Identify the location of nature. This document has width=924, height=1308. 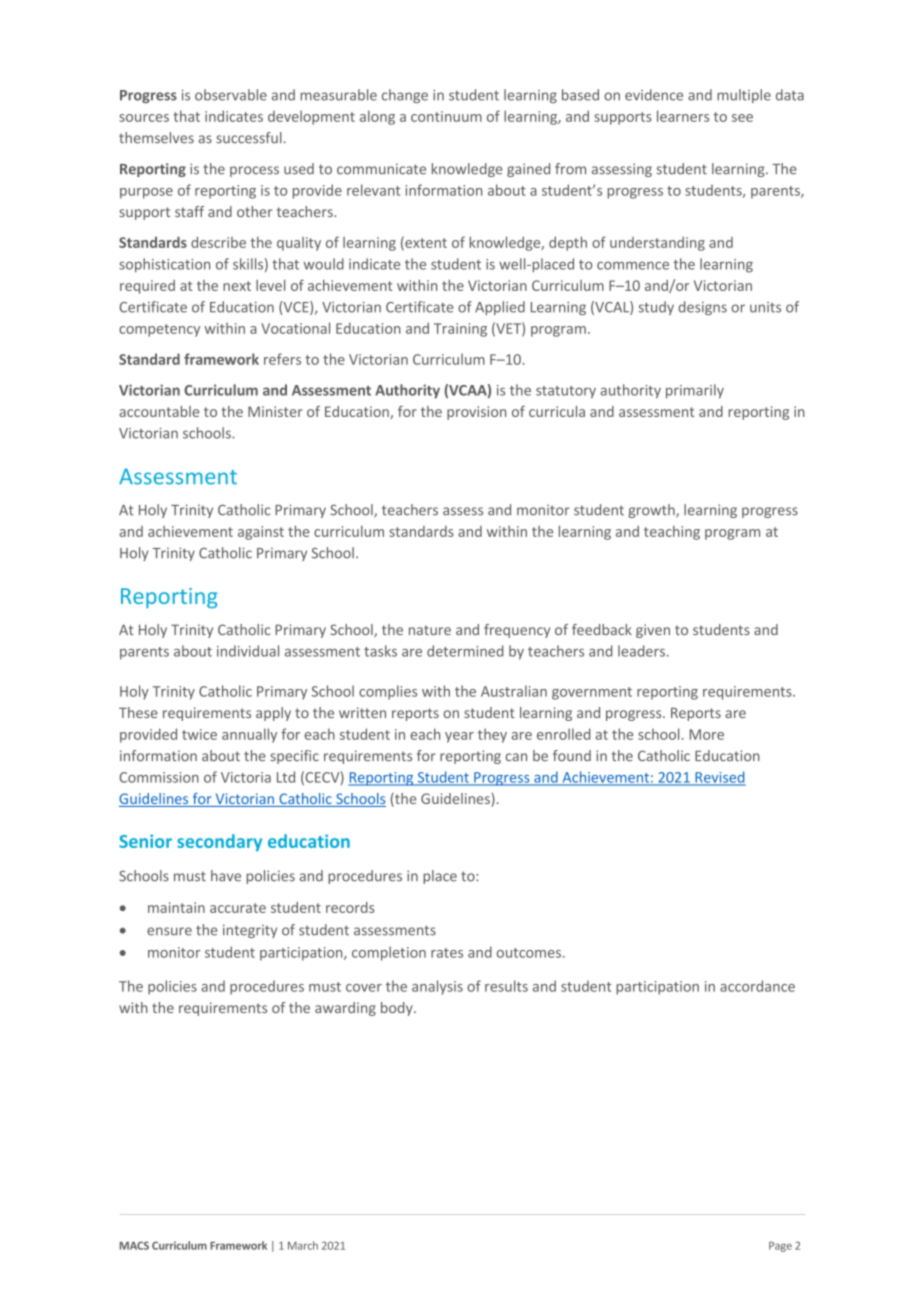
(430, 630).
